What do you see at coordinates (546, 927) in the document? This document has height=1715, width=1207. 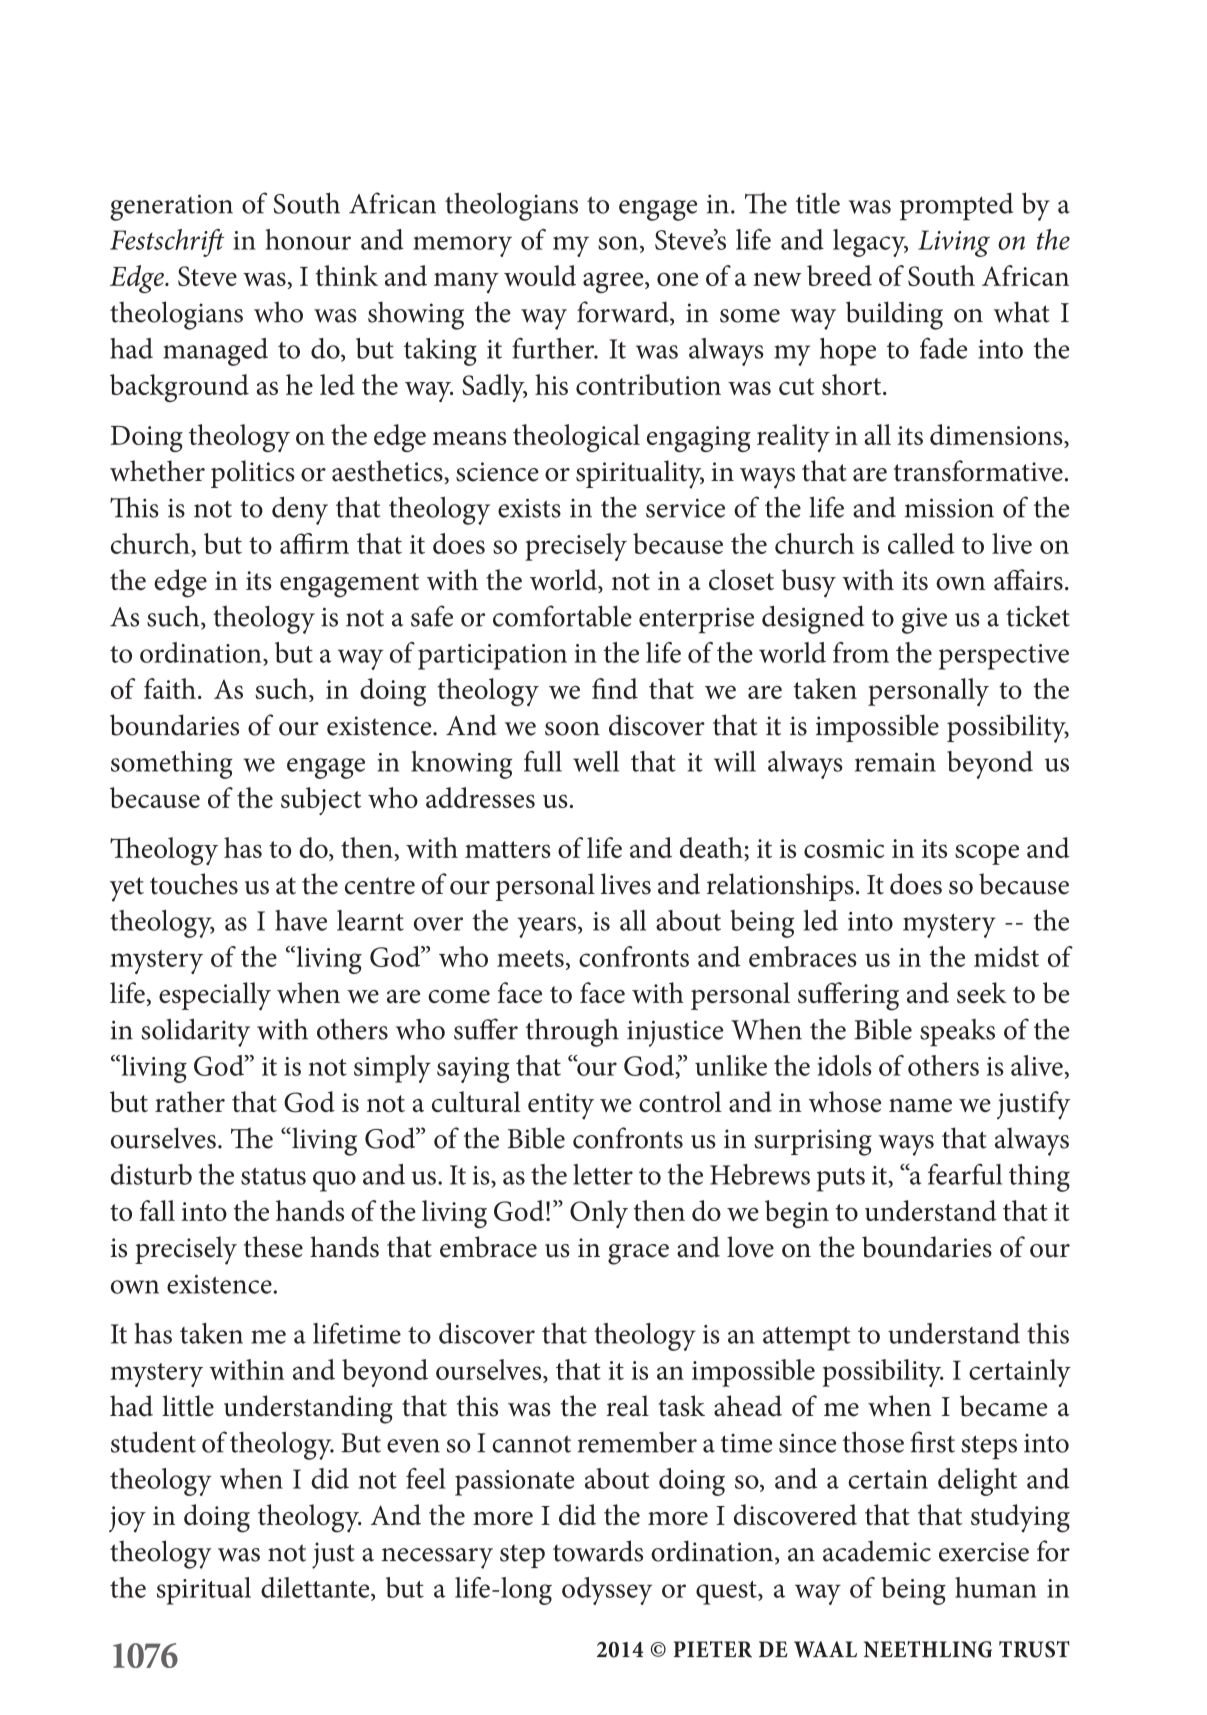 I see `years` at bounding box center [546, 927].
